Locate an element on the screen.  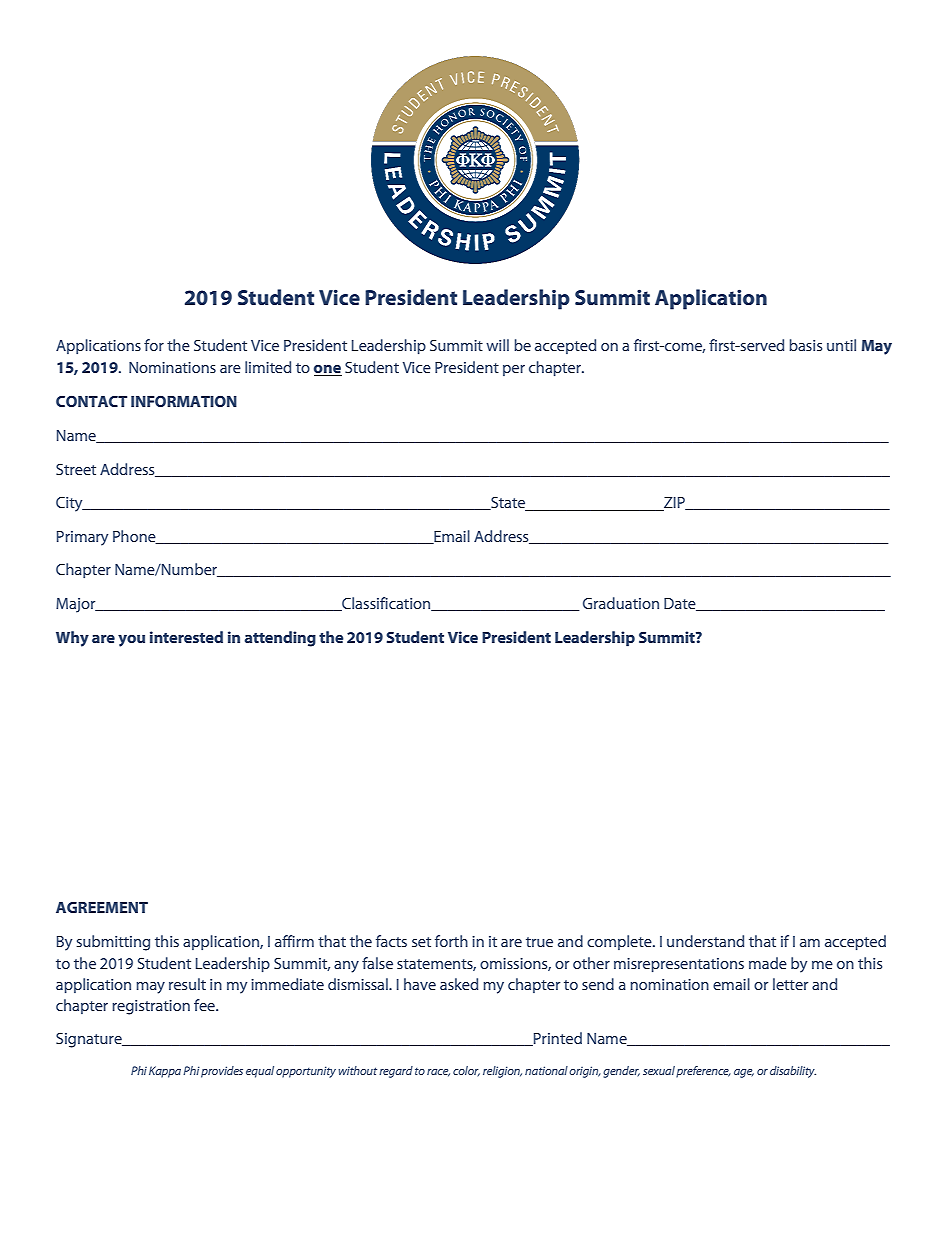
basis is located at coordinates (805, 345).
